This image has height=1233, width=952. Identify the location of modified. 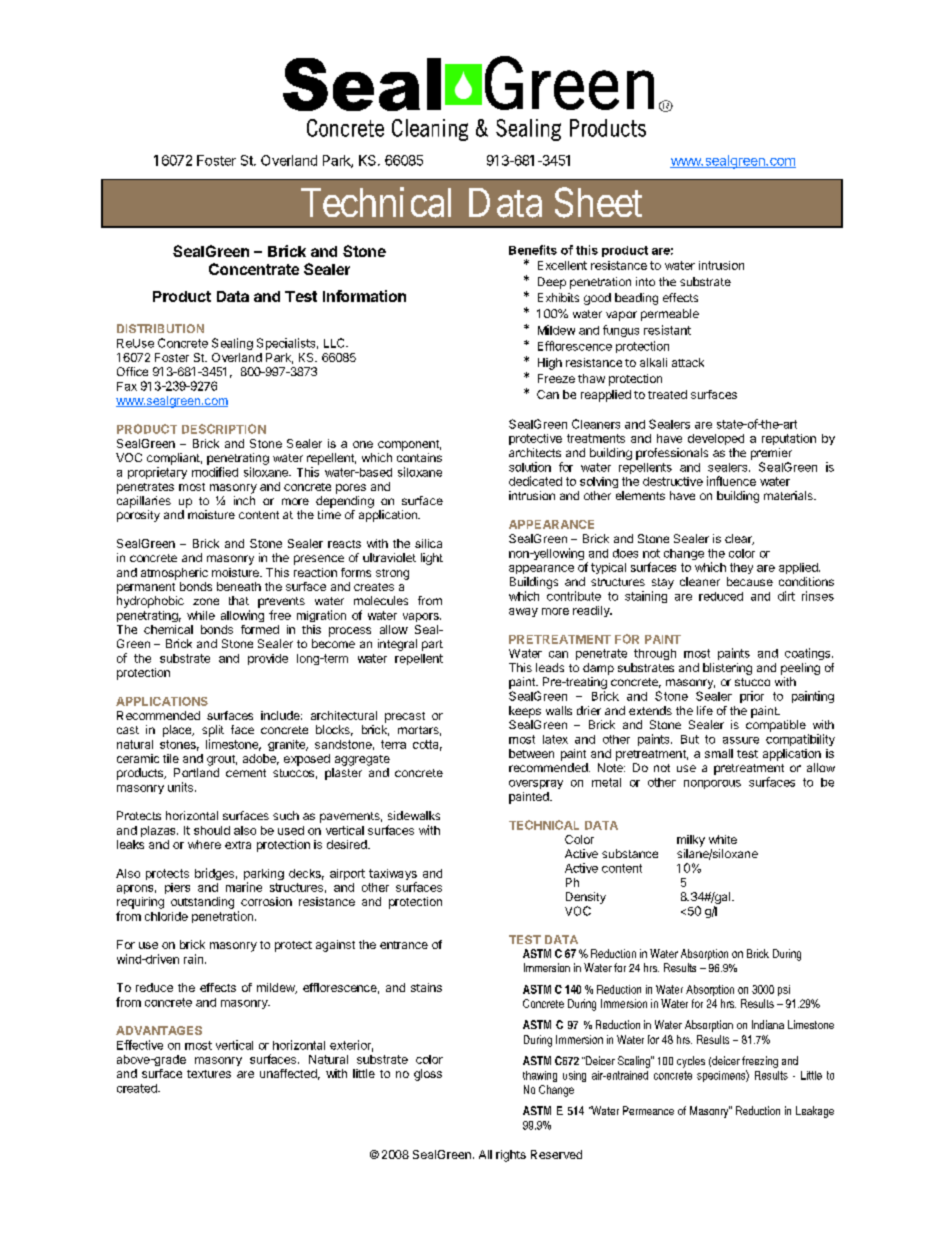
(215, 472).
